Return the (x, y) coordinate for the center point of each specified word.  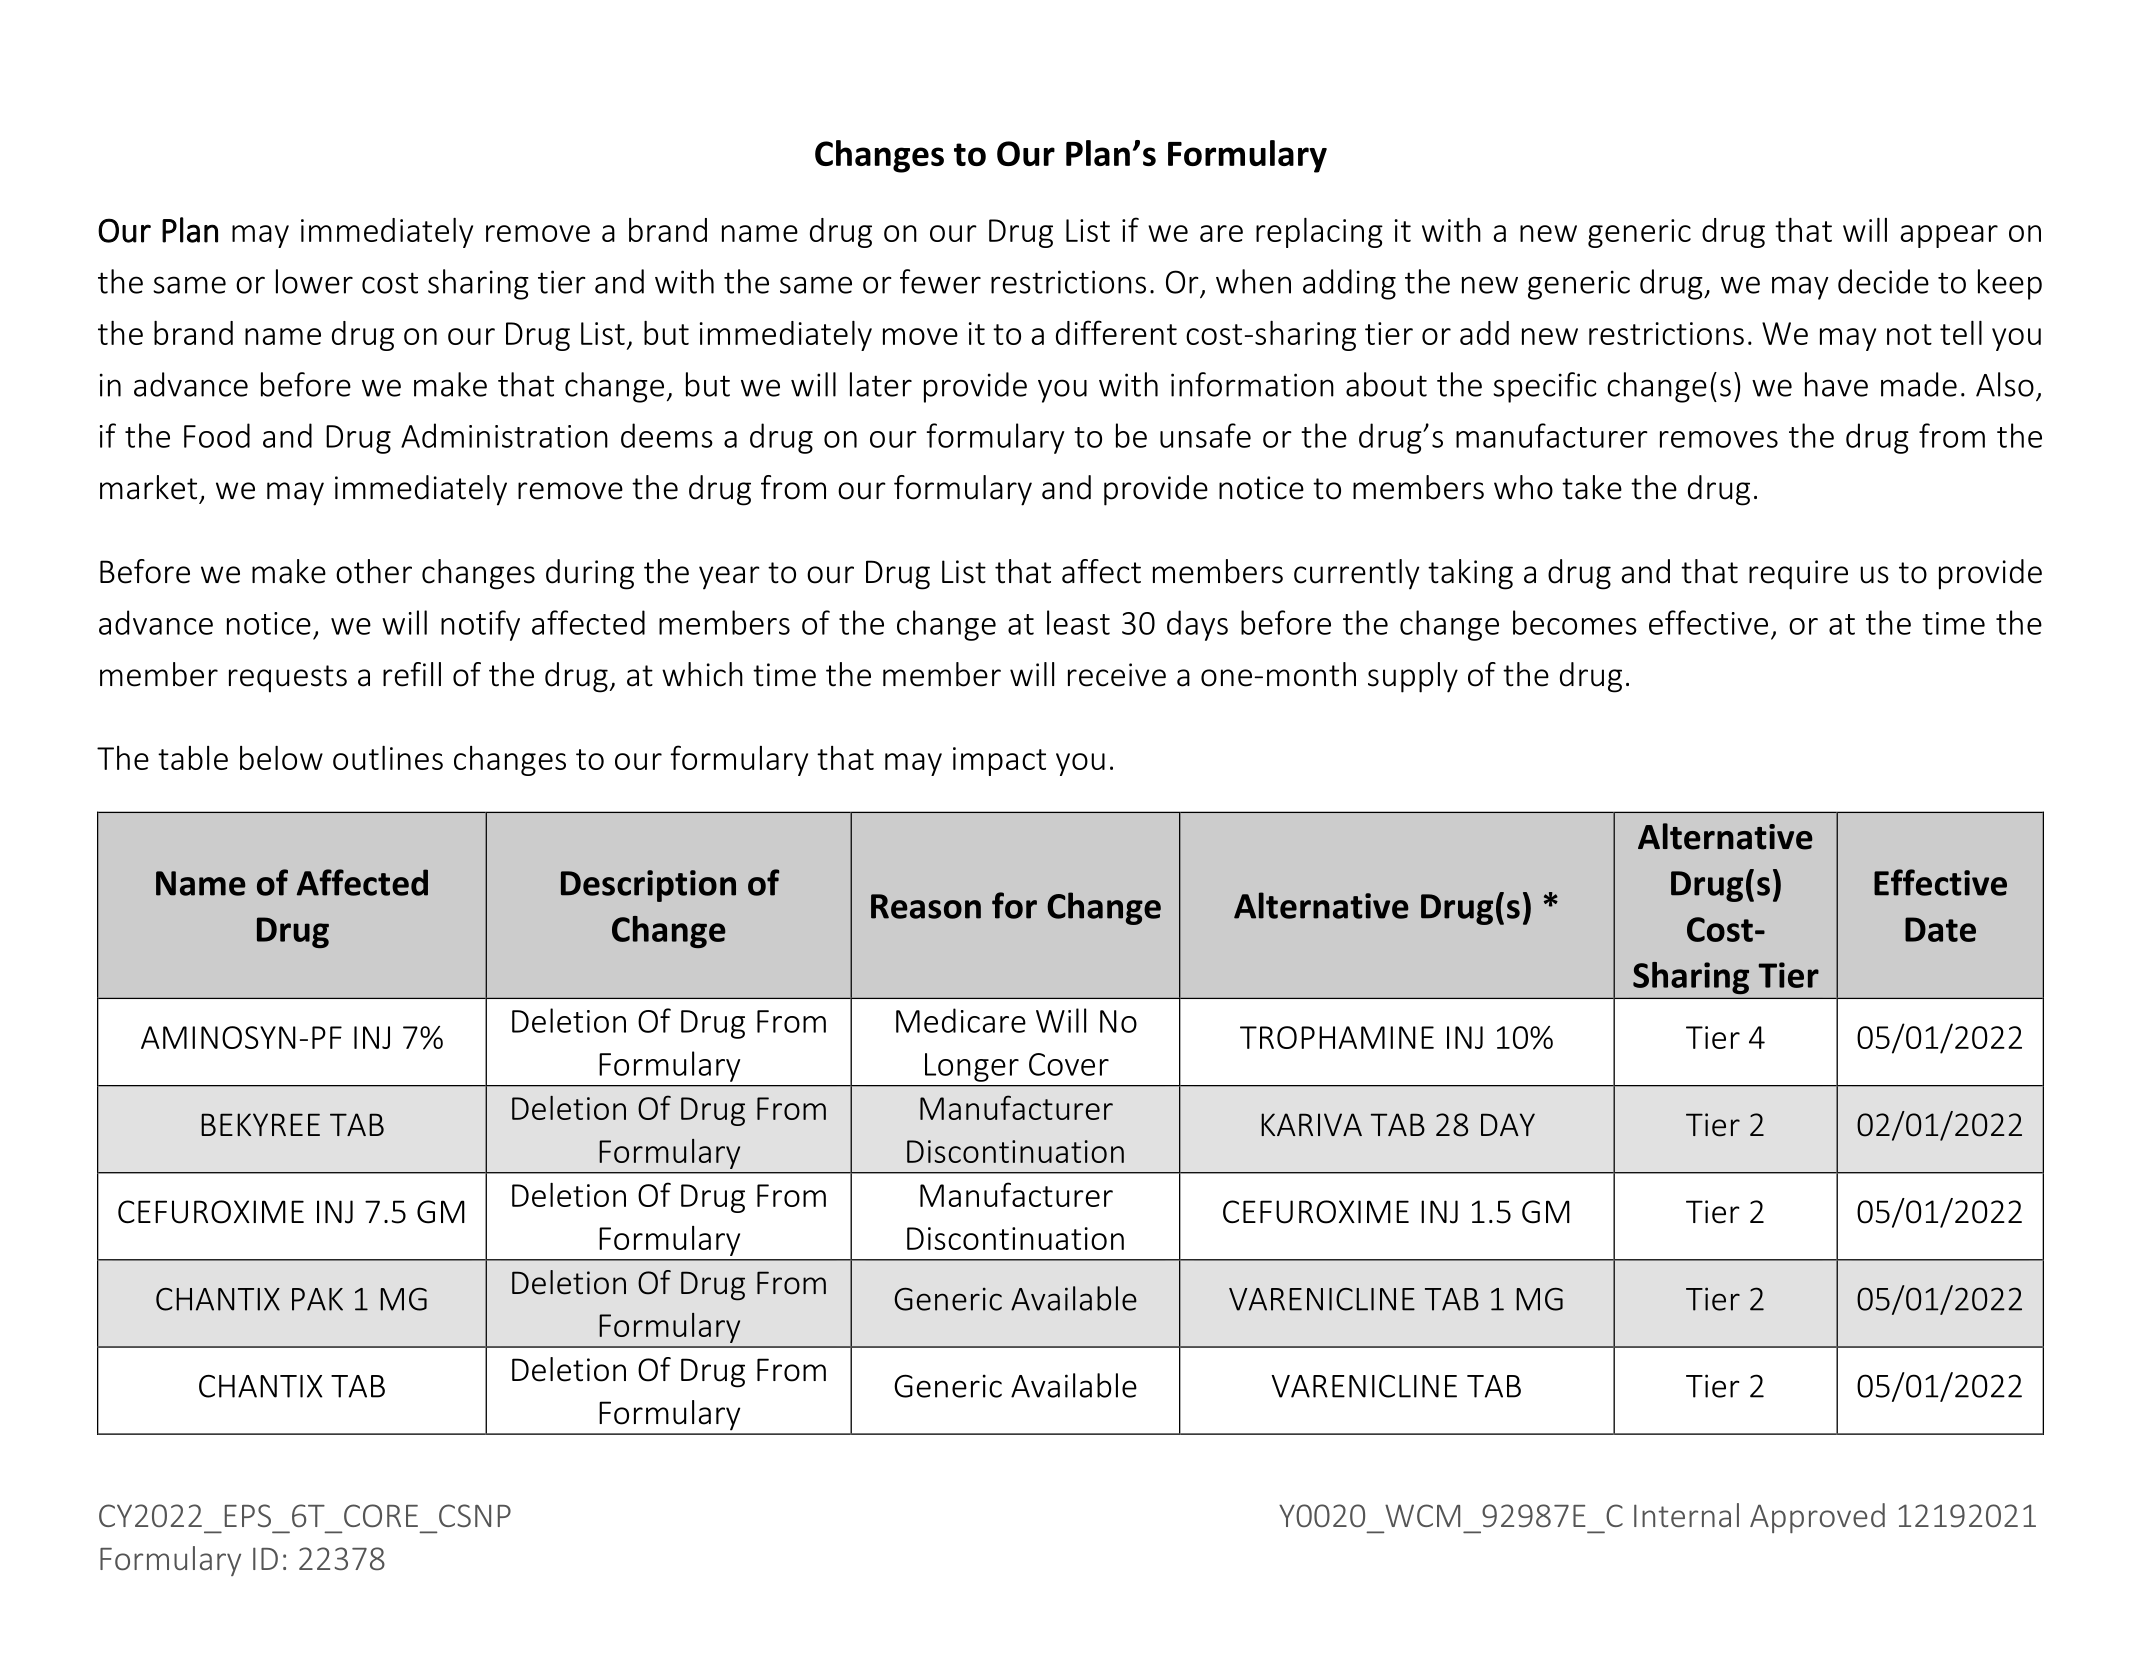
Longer (972, 1067)
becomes (1575, 622)
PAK (317, 1299)
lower (314, 281)
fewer (940, 281)
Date (1940, 929)
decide (1883, 281)
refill (412, 674)
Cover (1069, 1064)
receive (1117, 675)
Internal (1686, 1515)
